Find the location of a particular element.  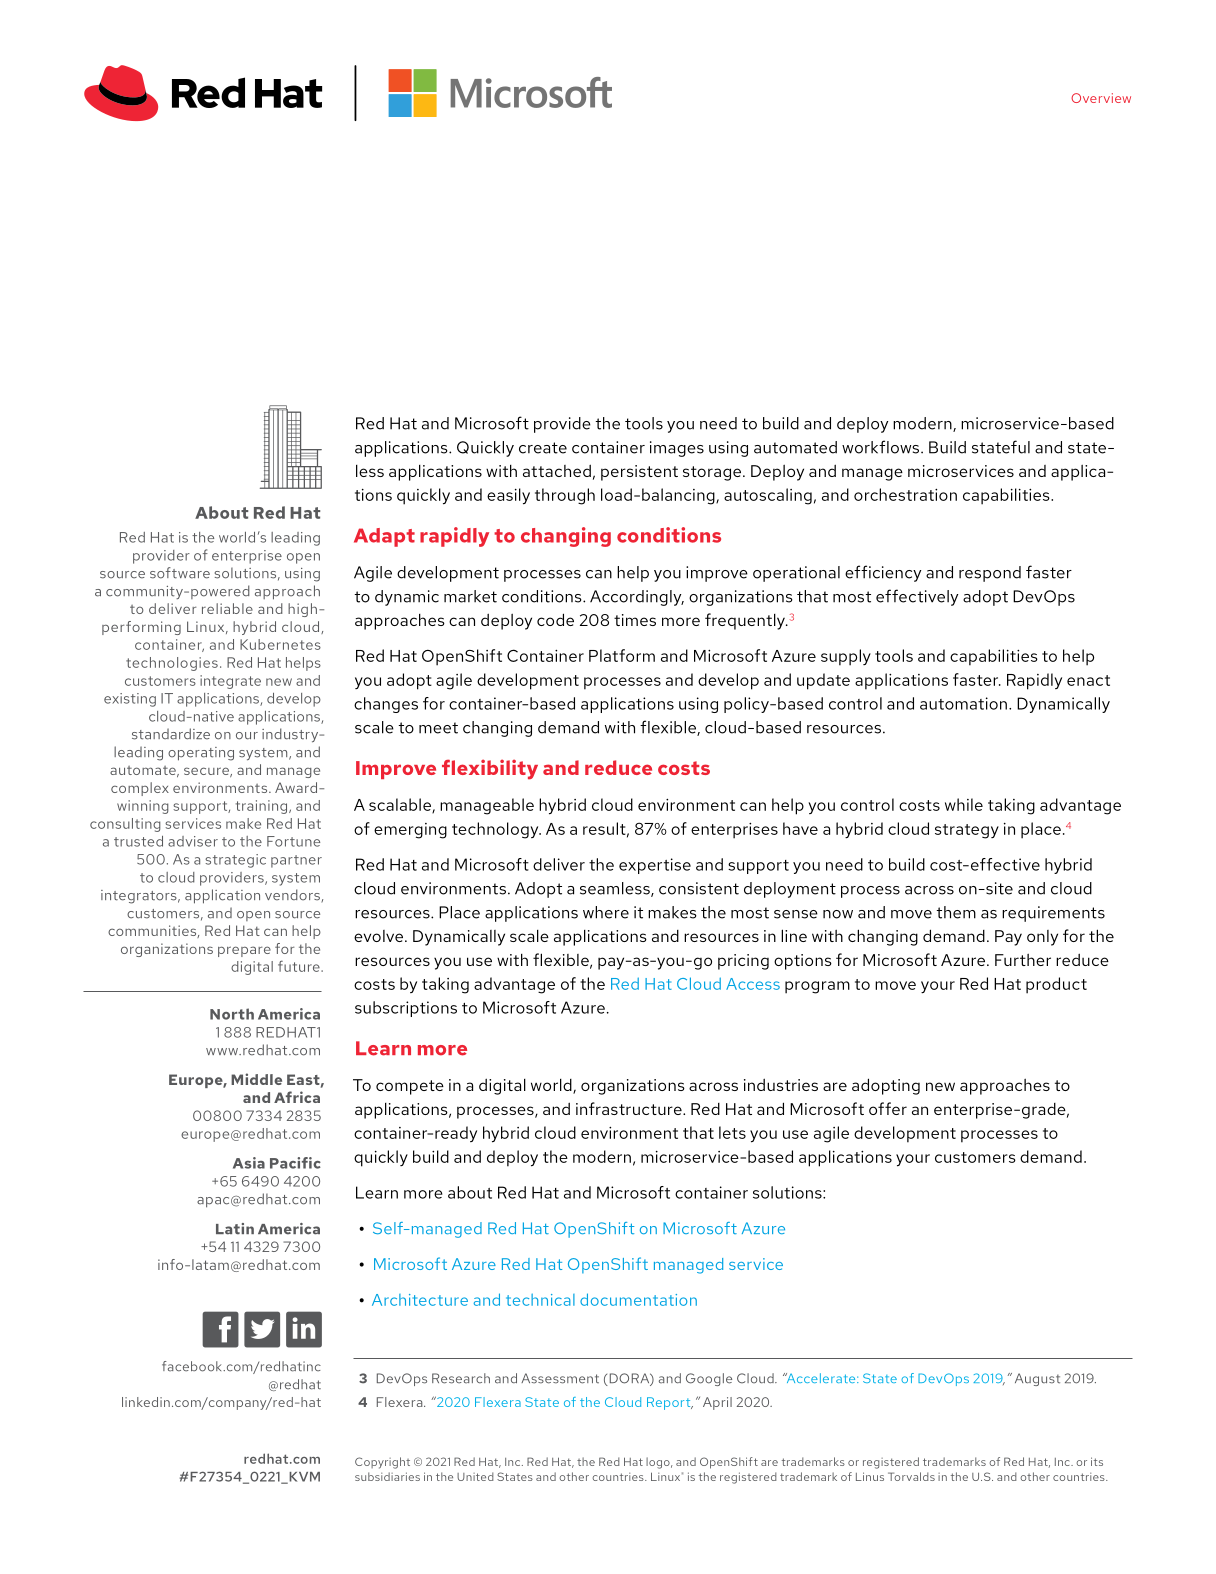

Copyright is located at coordinates (382, 1463).
